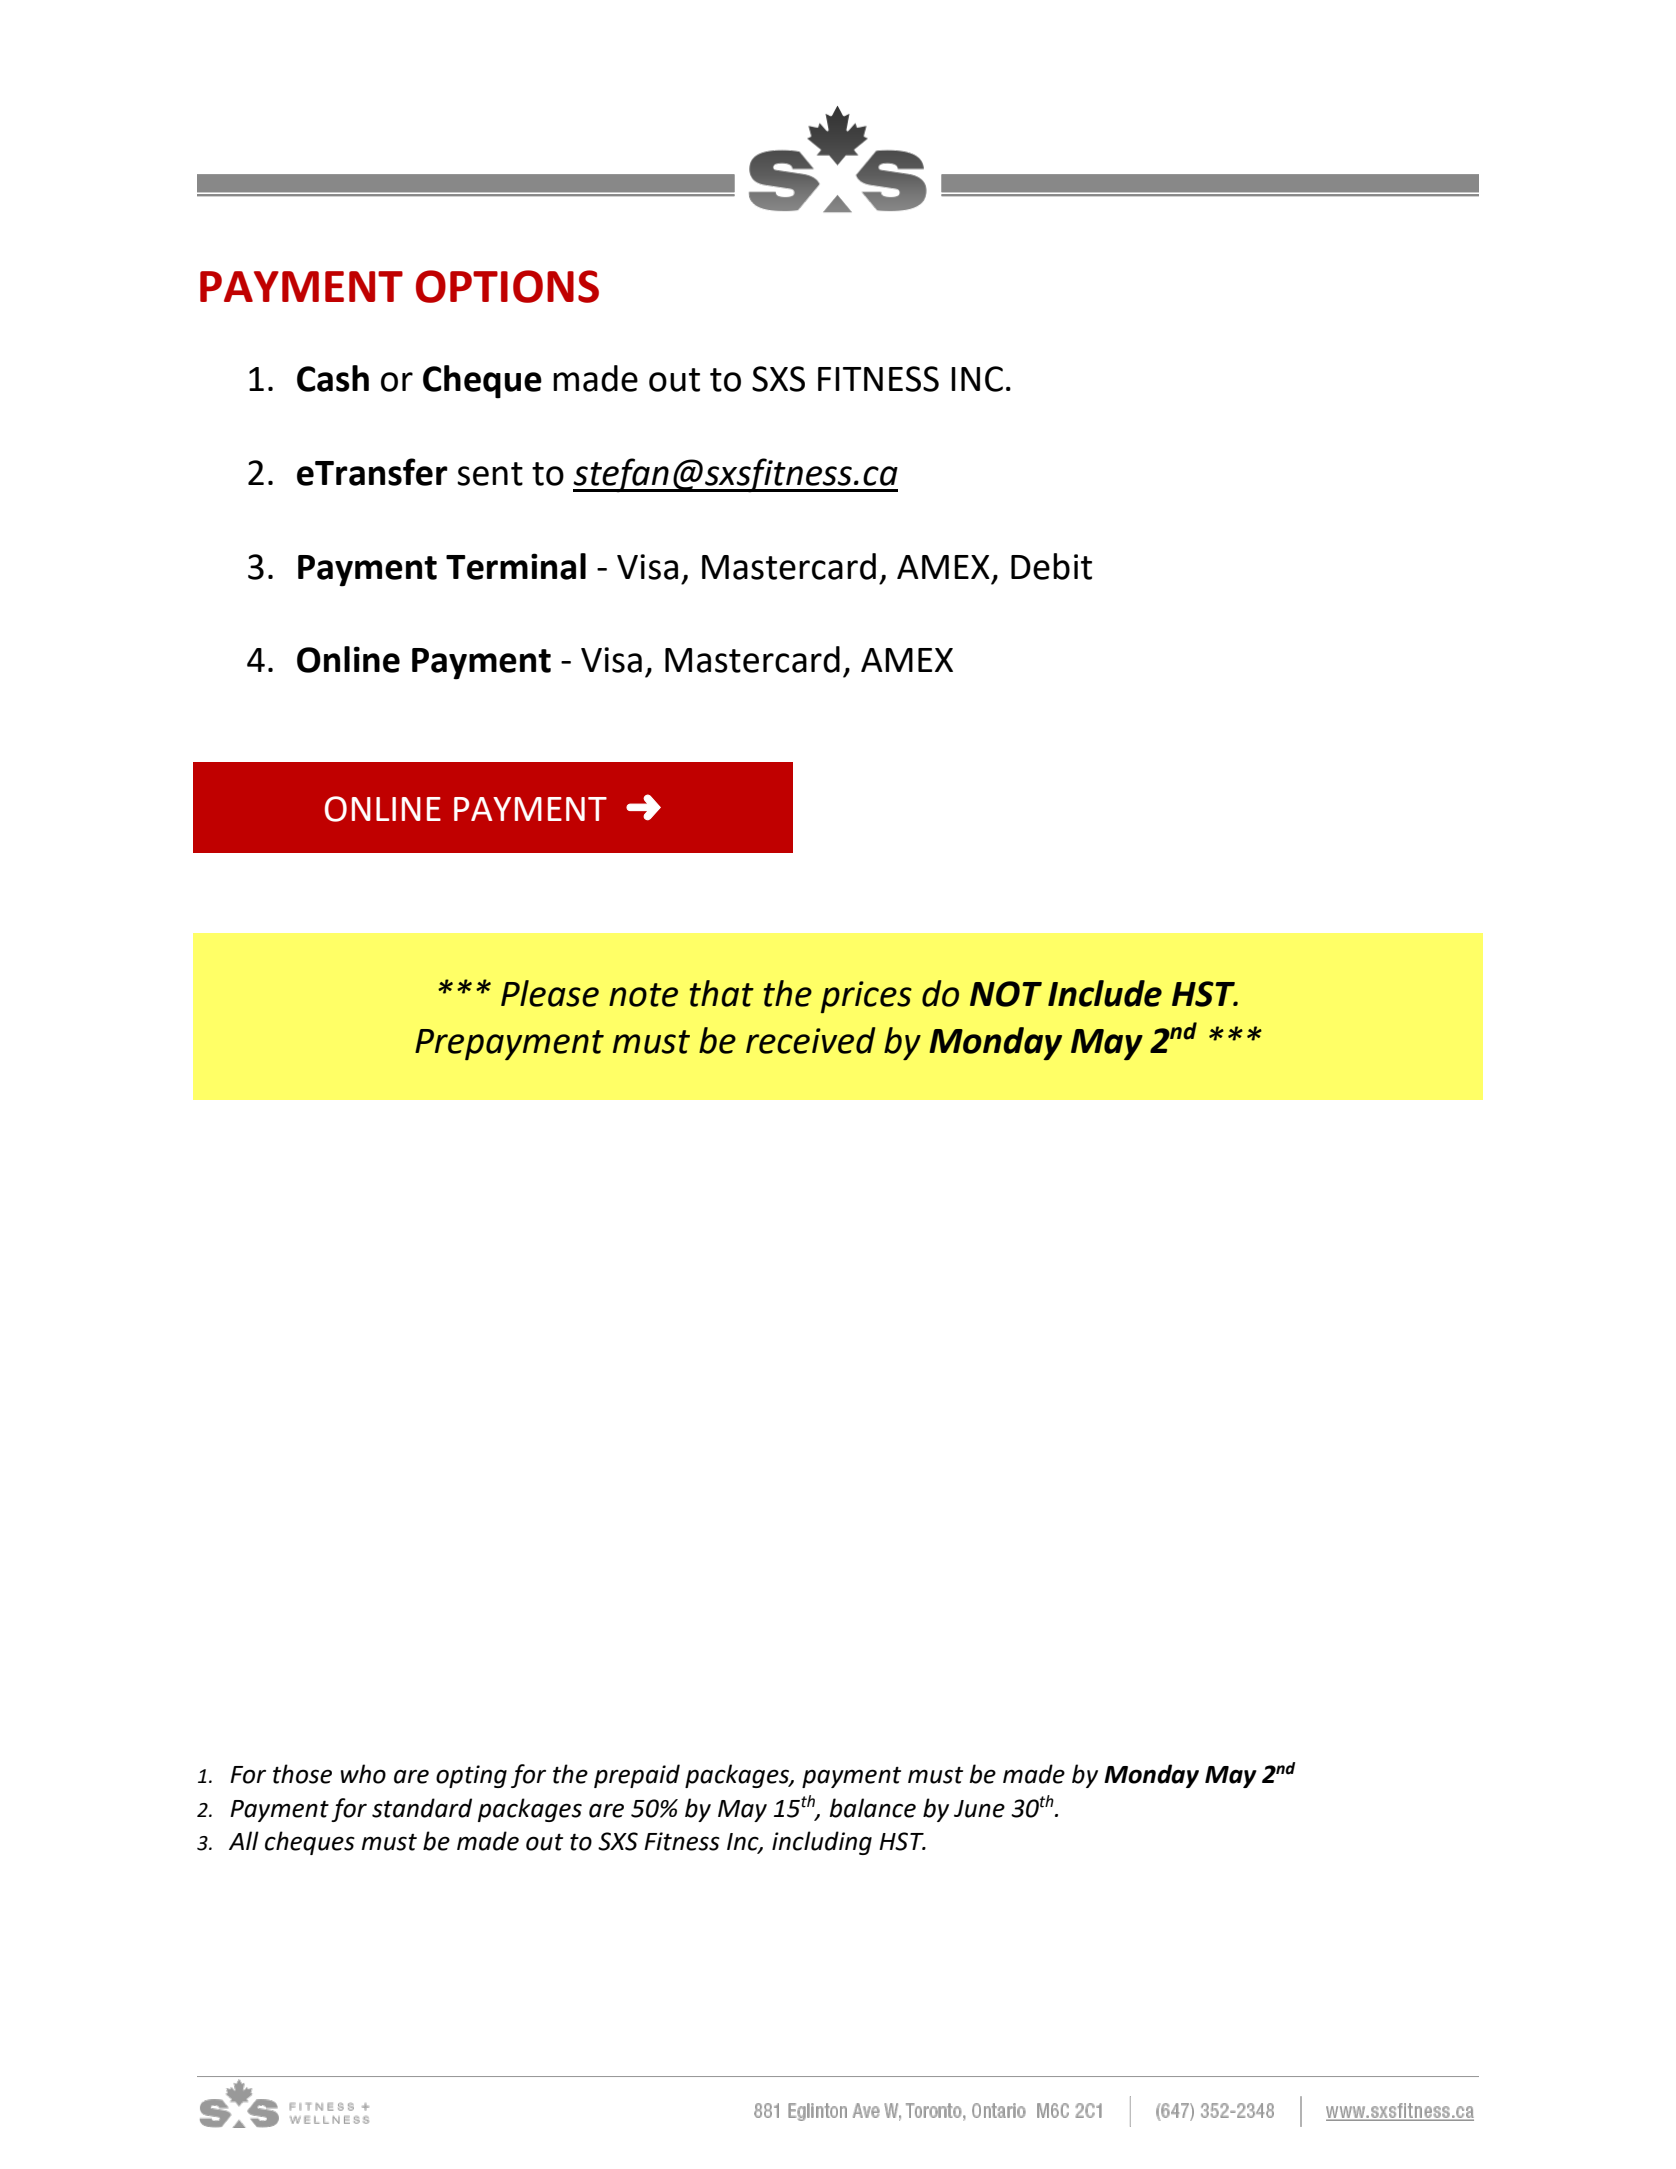  I want to click on Debit, so click(1051, 566).
